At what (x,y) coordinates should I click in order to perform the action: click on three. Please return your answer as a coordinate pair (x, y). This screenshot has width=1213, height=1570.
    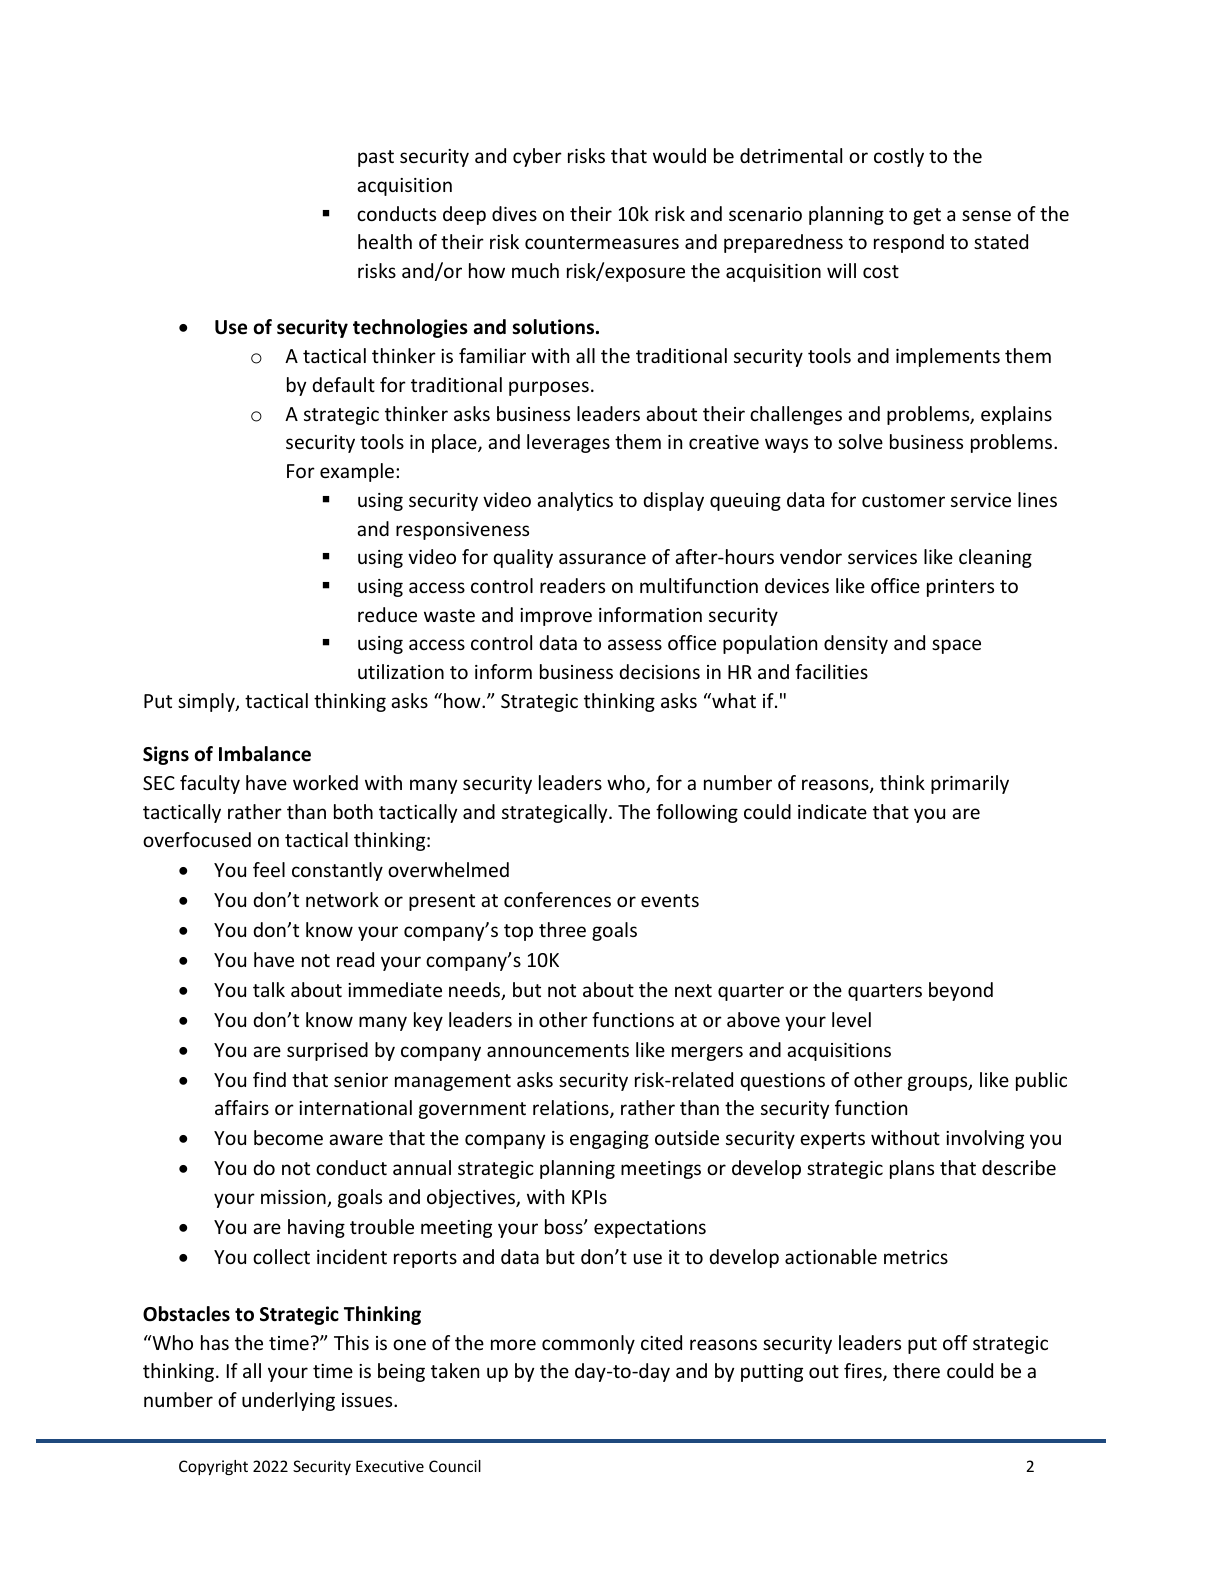
    Looking at the image, I should click on (562, 929).
